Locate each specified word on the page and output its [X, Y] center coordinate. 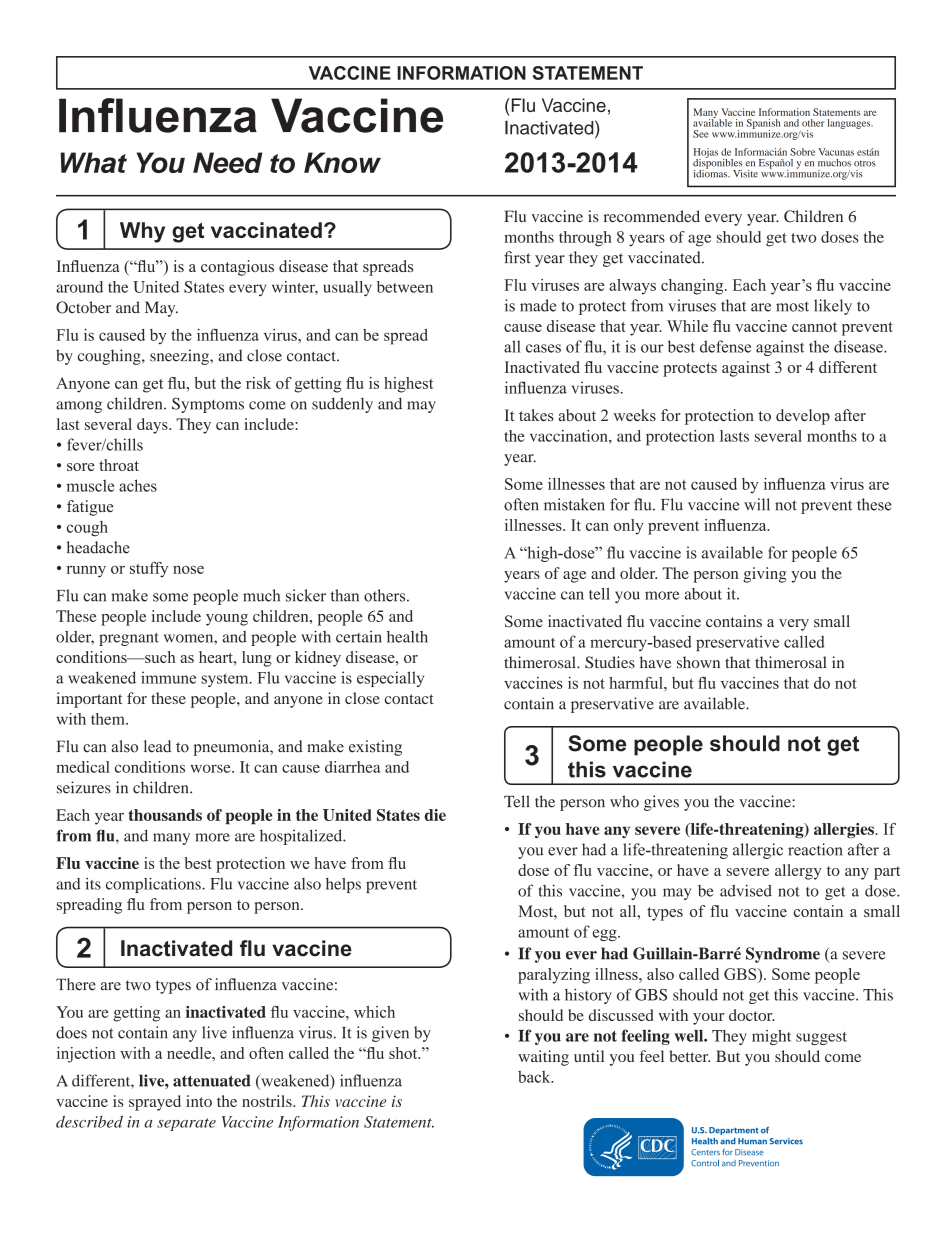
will [757, 504]
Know [342, 162]
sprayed [155, 1103]
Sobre [802, 152]
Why [142, 232]
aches [138, 485]
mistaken [574, 504]
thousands [165, 815]
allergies [845, 831]
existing [375, 748]
